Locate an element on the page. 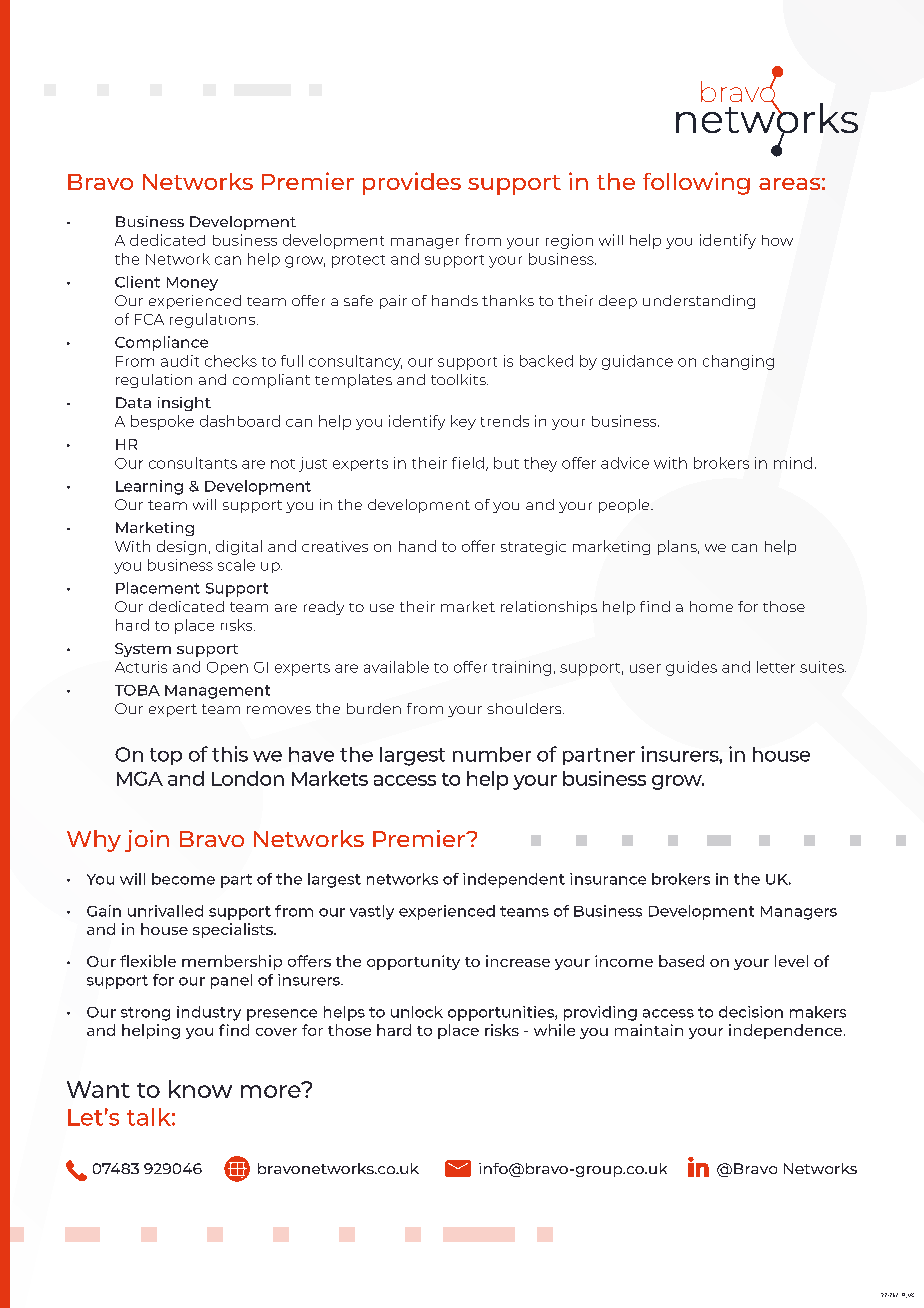 This page has width=924, height=1308. independence is located at coordinates (785, 1031).
